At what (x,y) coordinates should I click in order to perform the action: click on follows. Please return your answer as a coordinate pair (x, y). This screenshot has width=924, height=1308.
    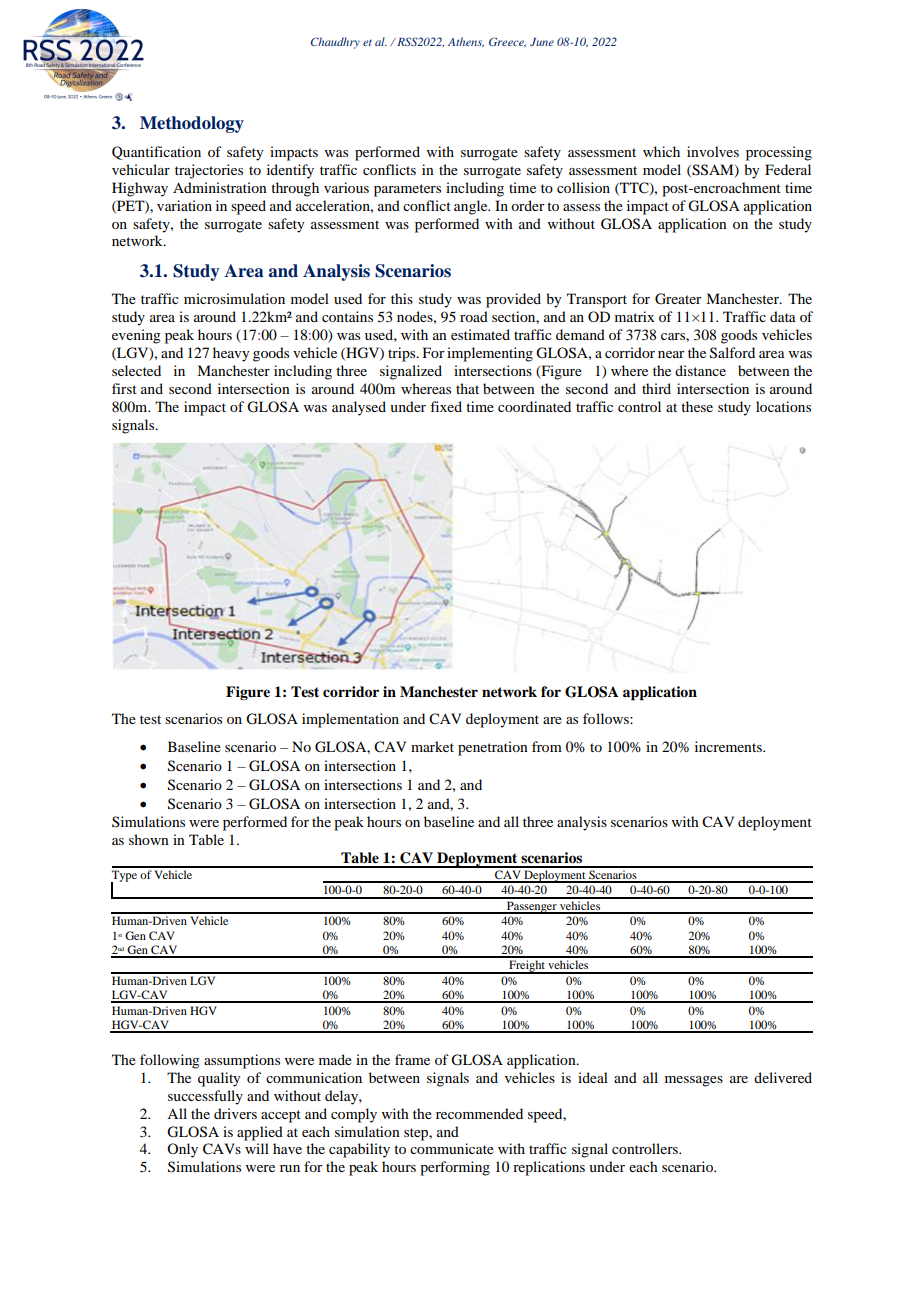
    Looking at the image, I should click on (607, 718).
